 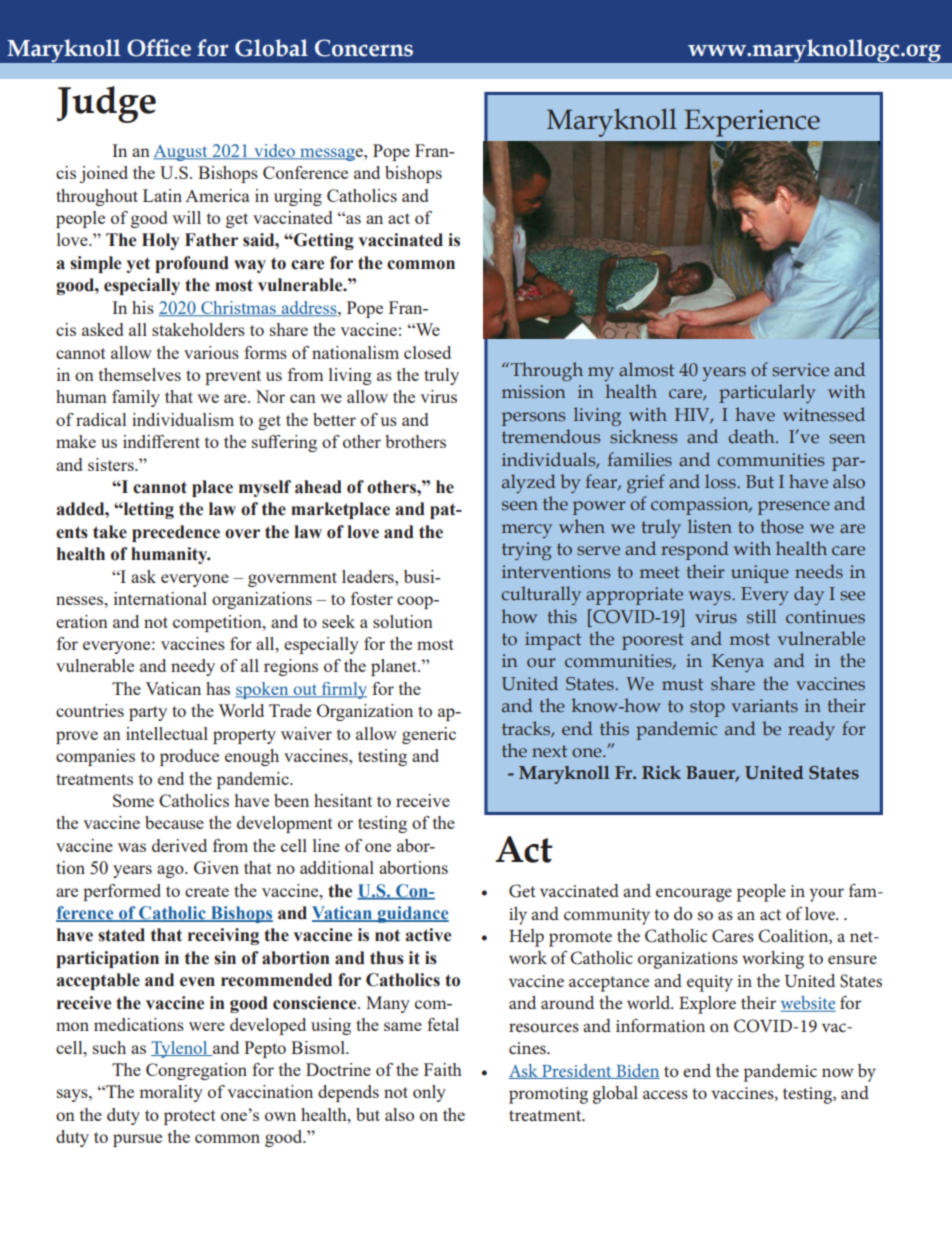 I want to click on Experience, so click(x=752, y=123).
